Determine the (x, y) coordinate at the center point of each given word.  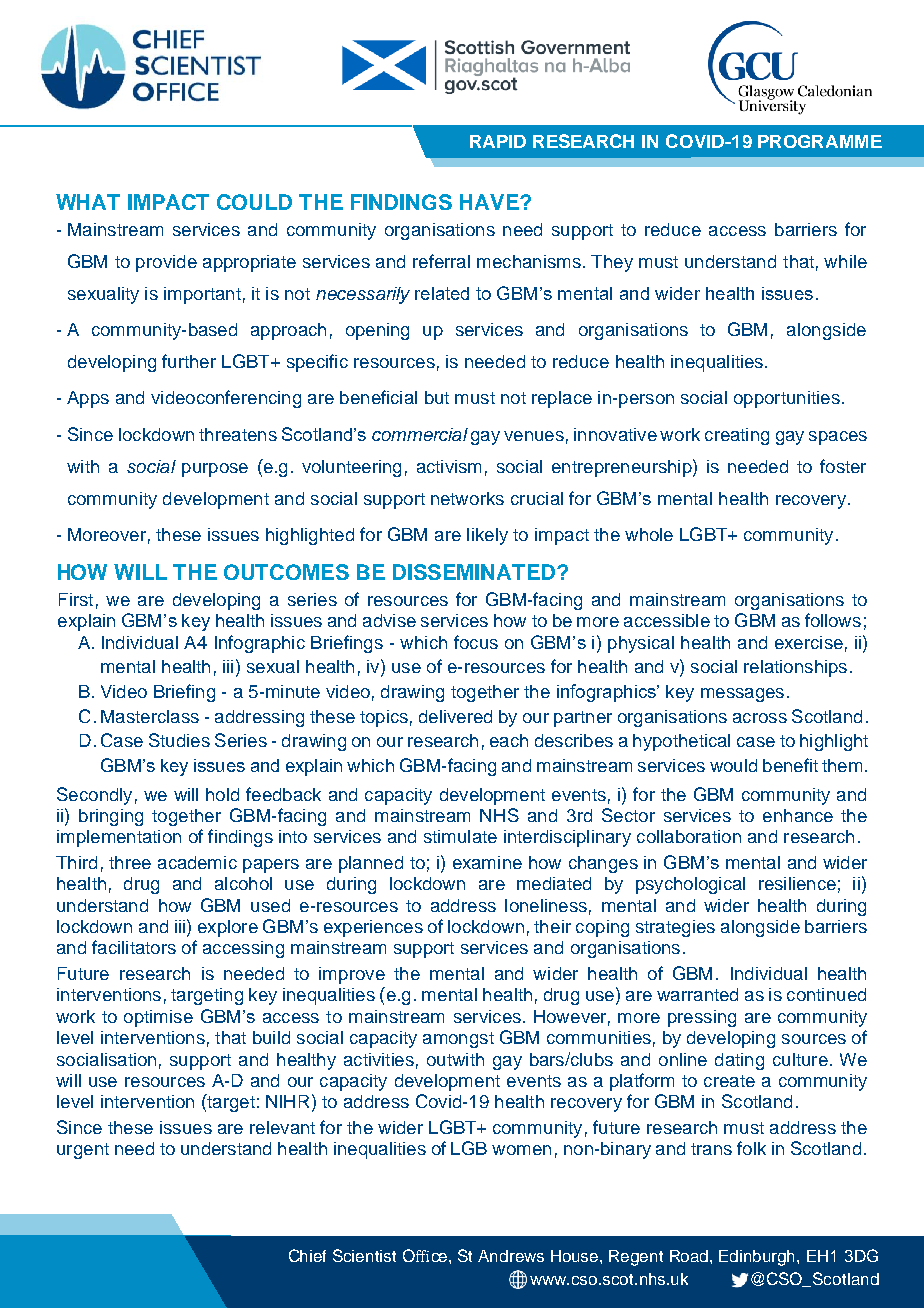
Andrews (511, 1256)
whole (649, 534)
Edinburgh (758, 1258)
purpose (215, 470)
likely (487, 536)
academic (197, 862)
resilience (797, 883)
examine (487, 862)
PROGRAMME (820, 141)
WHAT (88, 202)
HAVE (490, 202)
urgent (83, 1151)
